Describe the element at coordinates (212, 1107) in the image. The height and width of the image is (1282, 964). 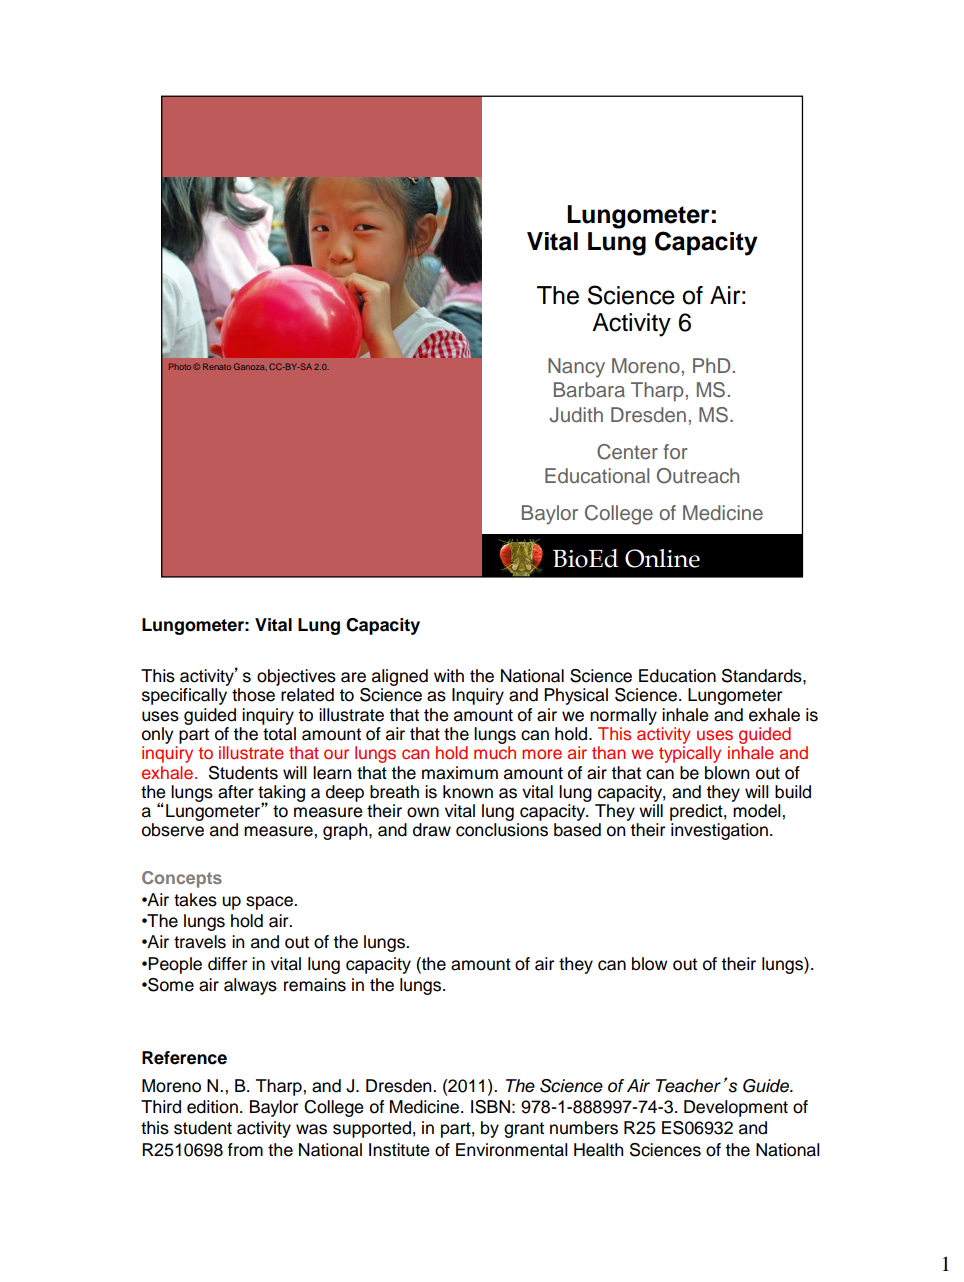
I see `edition` at that location.
